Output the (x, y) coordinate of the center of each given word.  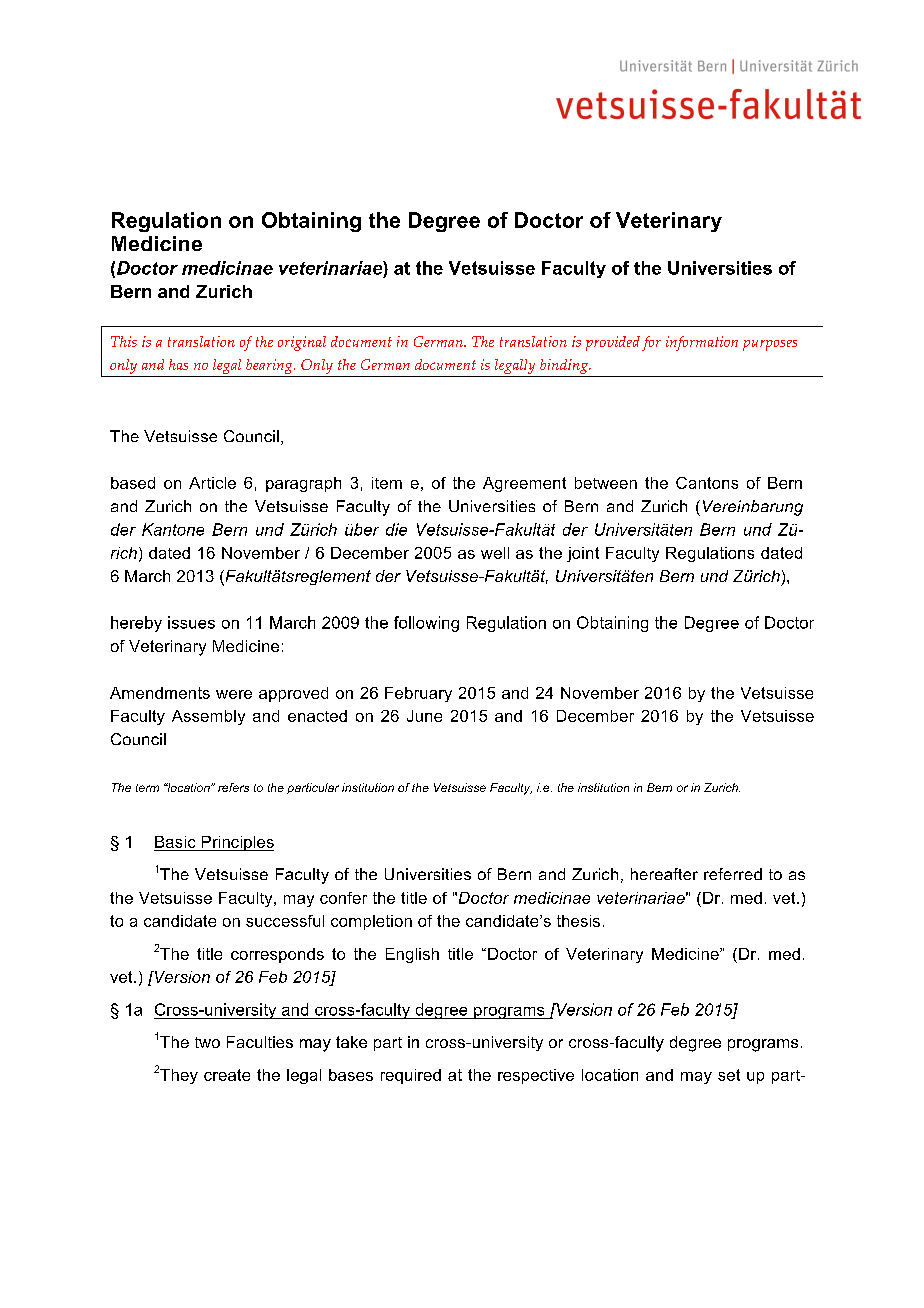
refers (233, 787)
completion (371, 922)
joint (583, 554)
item (387, 483)
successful (285, 921)
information (702, 343)
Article (212, 483)
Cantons (707, 483)
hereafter (664, 874)
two (207, 1042)
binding (564, 368)
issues (191, 622)
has (178, 364)
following (426, 624)
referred (733, 874)
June (424, 716)
